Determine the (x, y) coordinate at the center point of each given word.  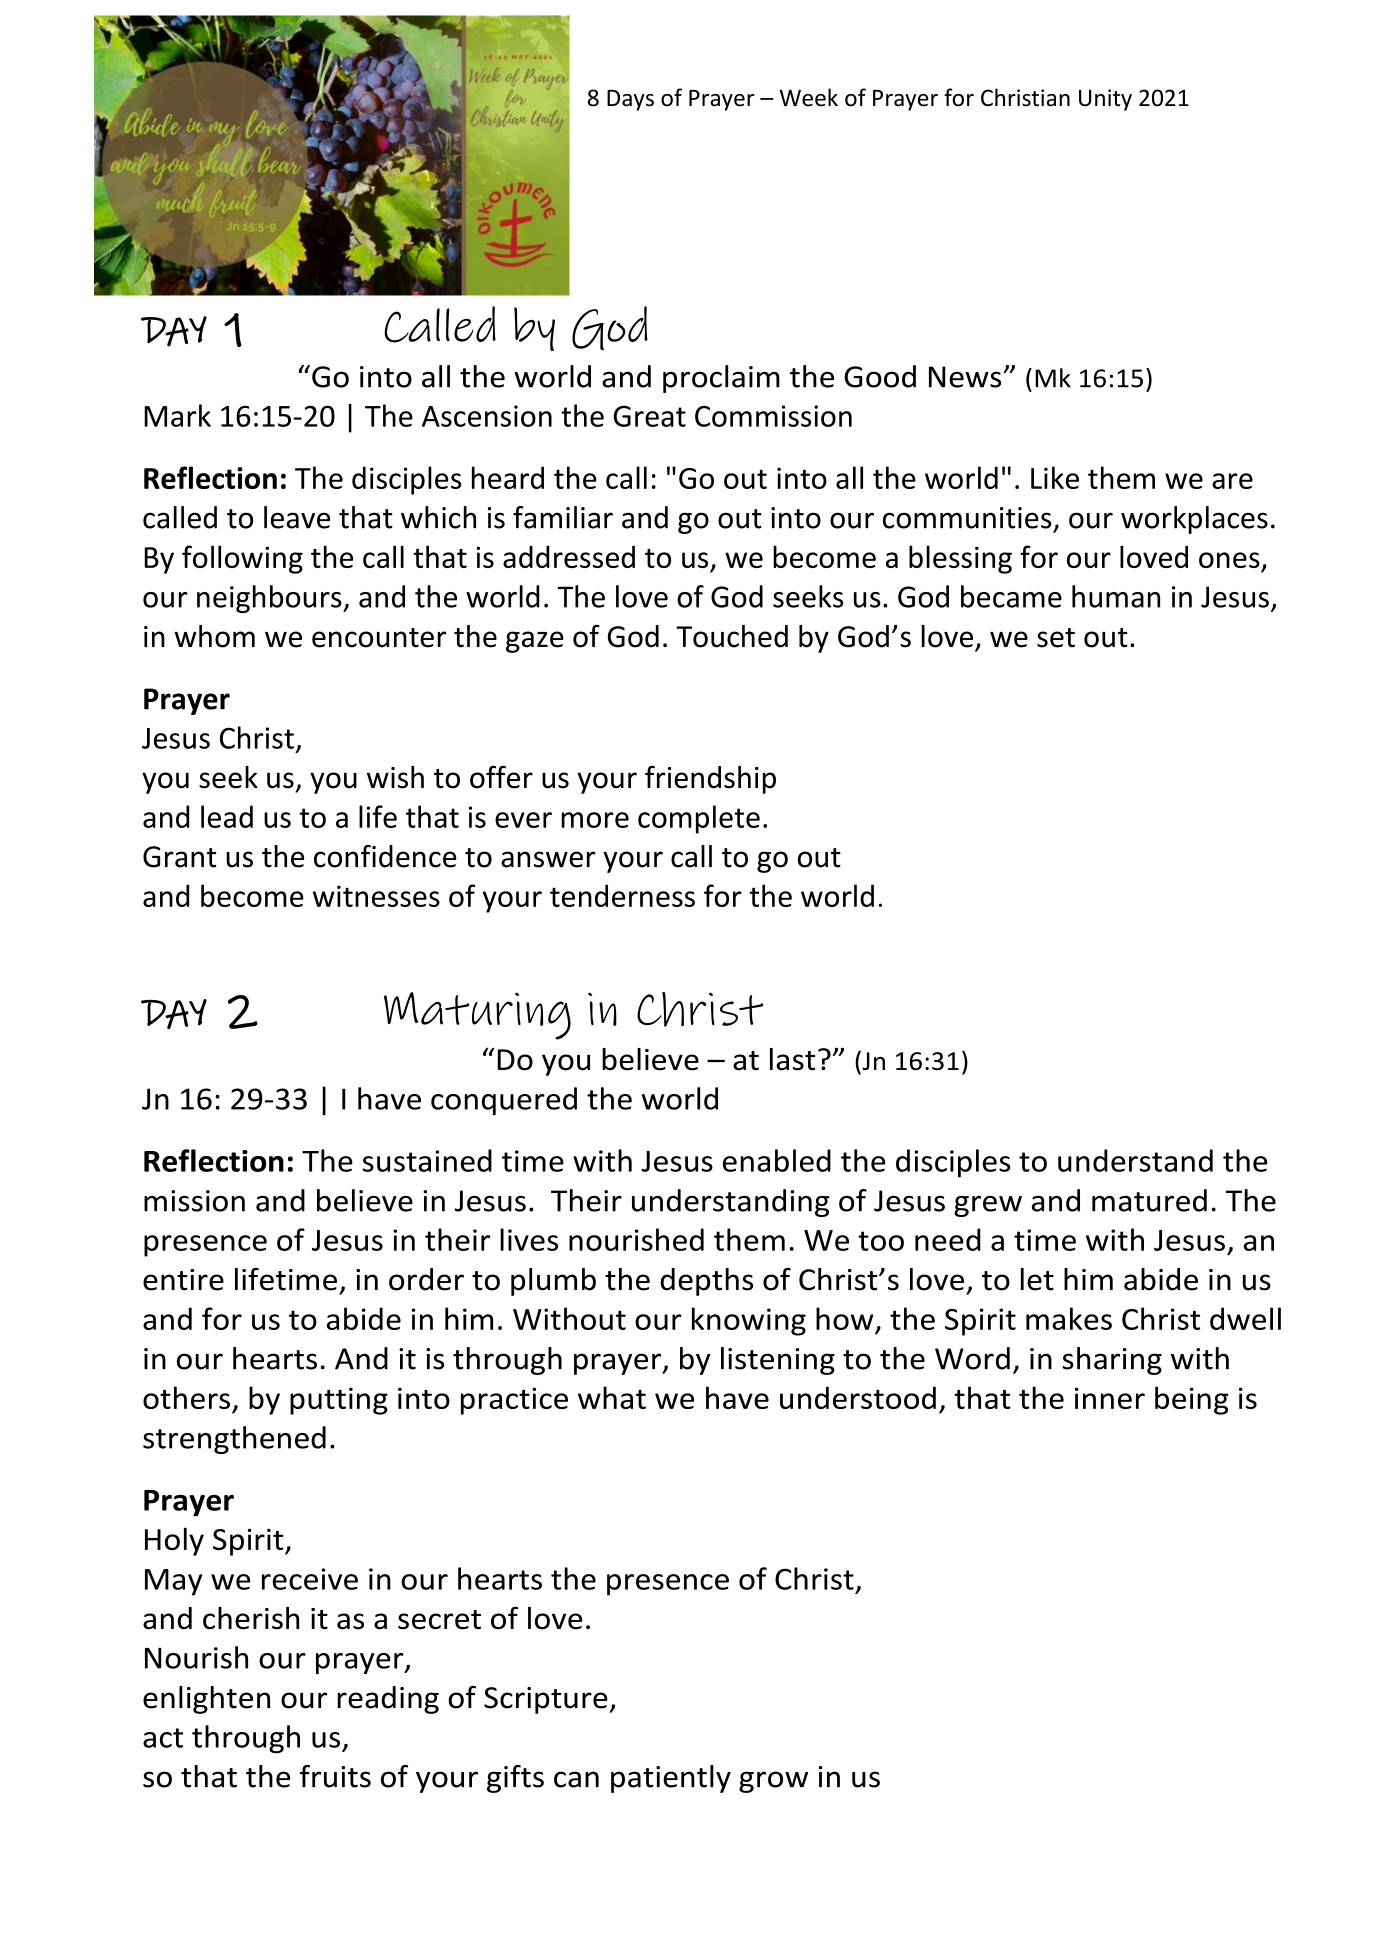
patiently (671, 1779)
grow (773, 1782)
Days (630, 100)
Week (809, 97)
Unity (1105, 100)
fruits (335, 1776)
